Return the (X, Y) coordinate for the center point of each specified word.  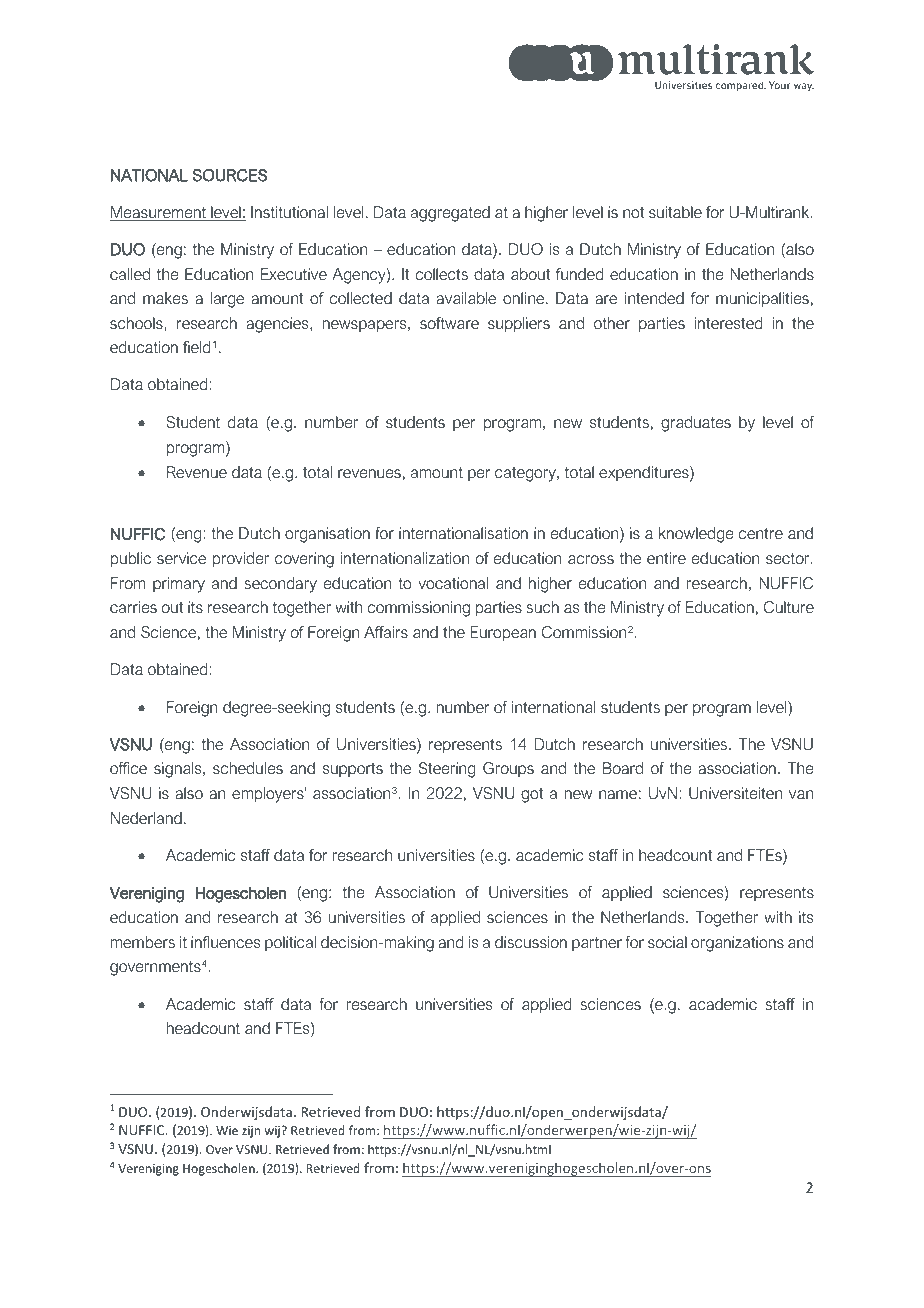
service (181, 558)
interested (729, 323)
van (801, 794)
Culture (789, 607)
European (503, 634)
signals (179, 770)
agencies (279, 325)
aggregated (450, 214)
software (449, 323)
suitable (675, 212)
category (526, 474)
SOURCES (229, 175)
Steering (447, 770)
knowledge (696, 535)
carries (133, 607)
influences (226, 942)
